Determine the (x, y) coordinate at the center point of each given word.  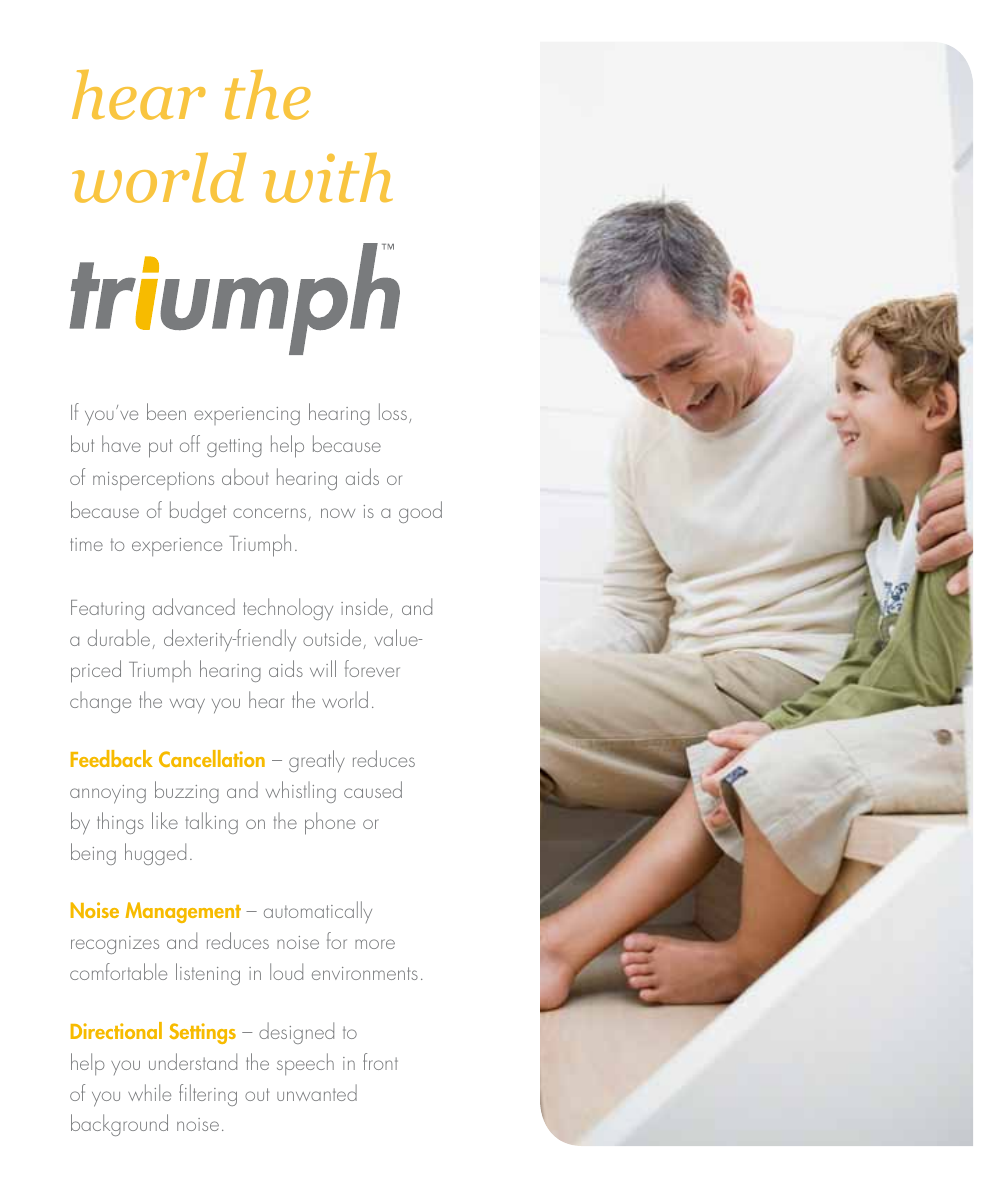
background (119, 1125)
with (328, 177)
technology (288, 609)
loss (393, 411)
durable (119, 637)
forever (372, 668)
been (166, 411)
